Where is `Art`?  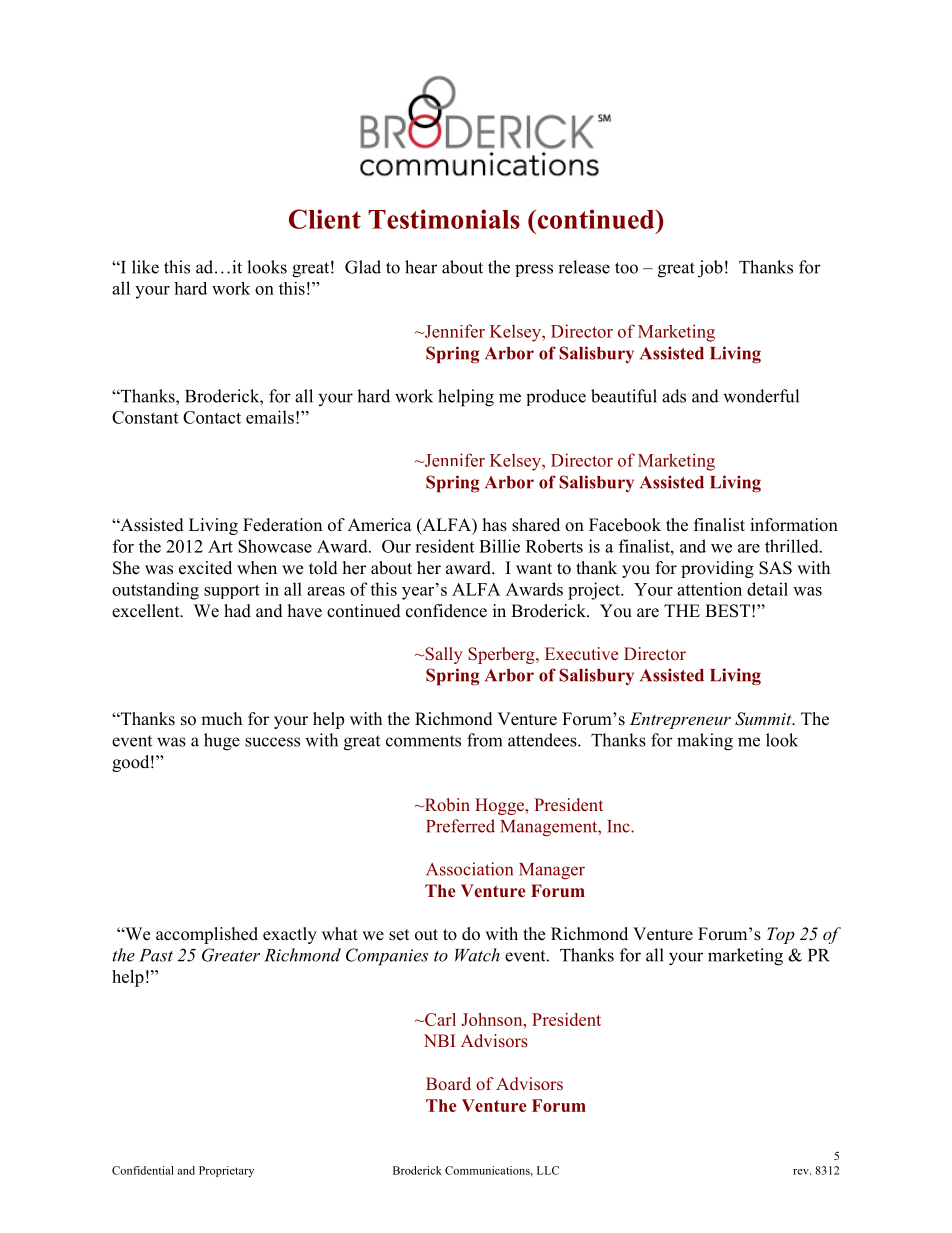 Art is located at coordinates (220, 546).
